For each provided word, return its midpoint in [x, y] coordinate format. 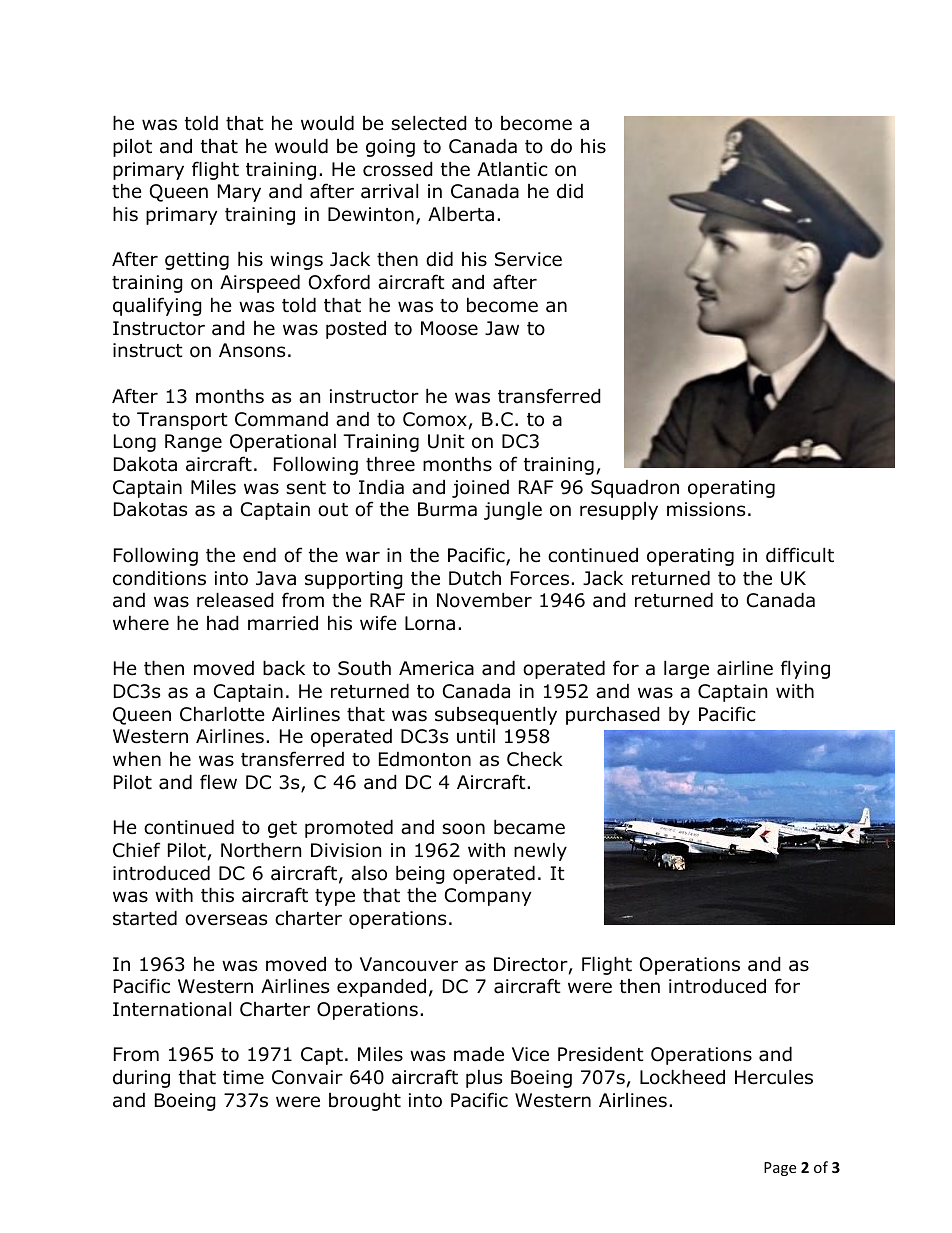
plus [484, 1078]
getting [197, 261]
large [686, 669]
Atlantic [512, 169]
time [243, 1077]
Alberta [461, 214]
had [223, 623]
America [436, 668]
